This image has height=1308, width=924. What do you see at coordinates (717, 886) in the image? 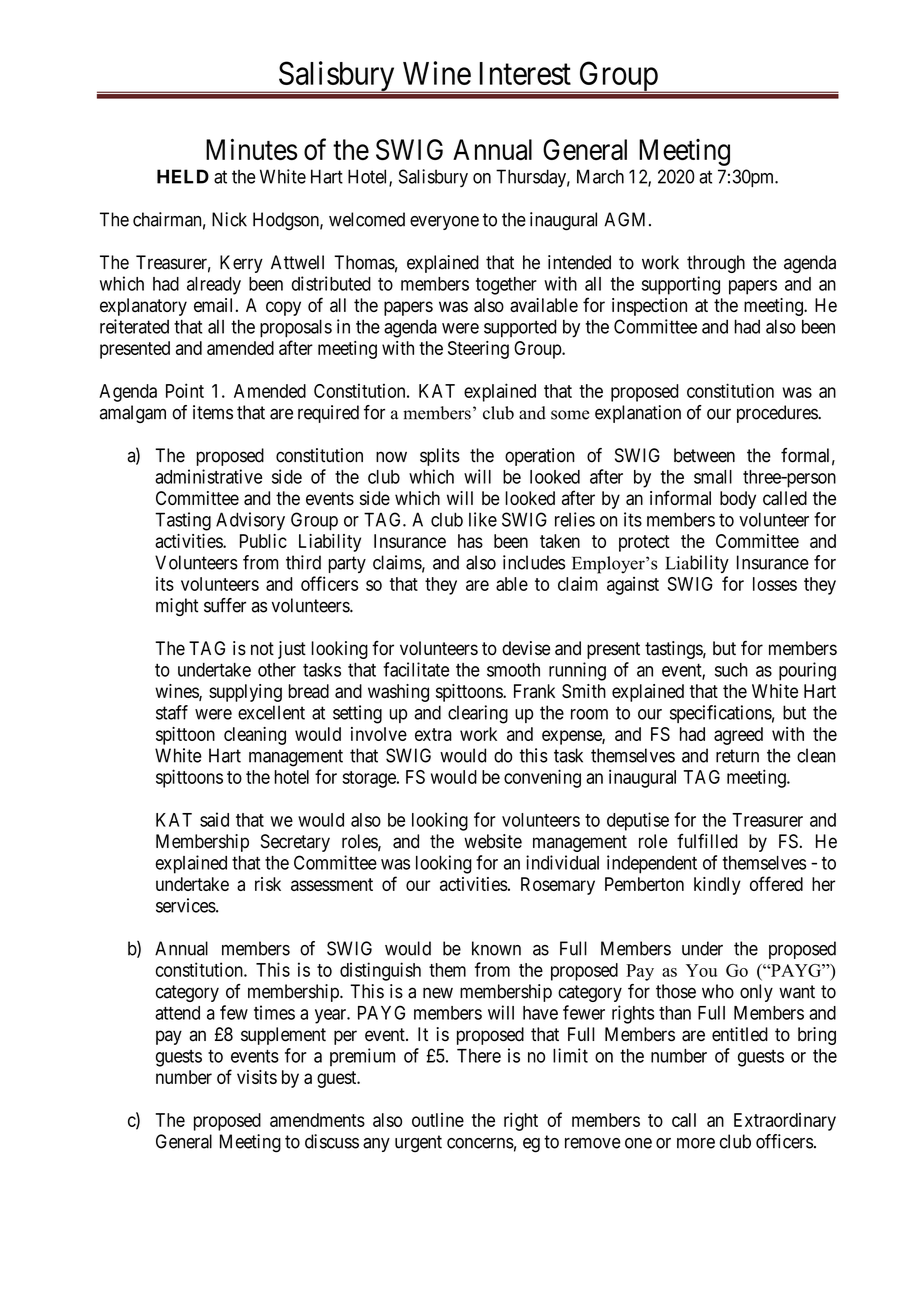
I see `kindly` at bounding box center [717, 886].
